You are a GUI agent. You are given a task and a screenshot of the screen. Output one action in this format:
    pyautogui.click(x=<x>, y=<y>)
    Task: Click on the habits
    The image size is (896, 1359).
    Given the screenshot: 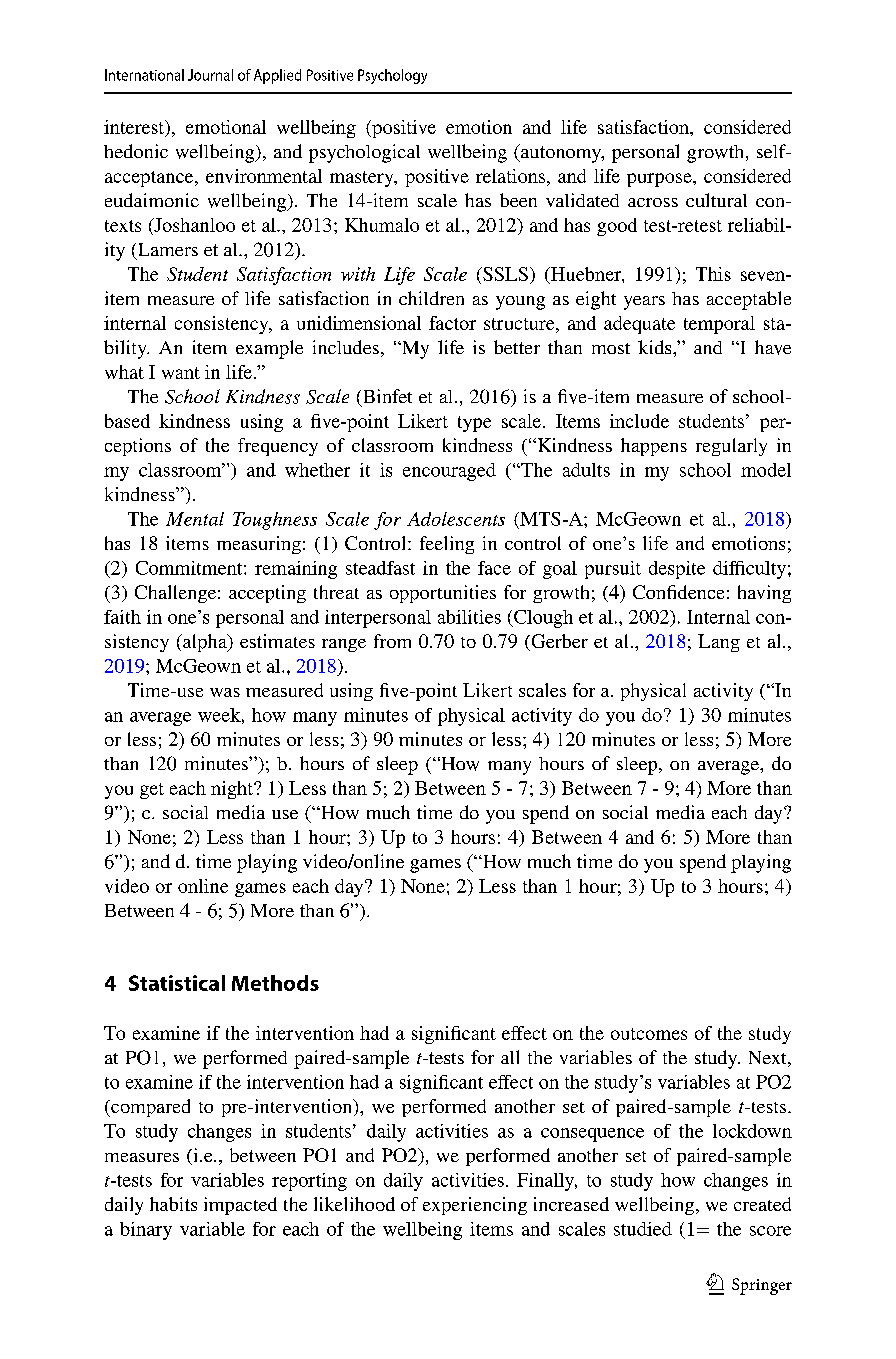 What is the action you would take?
    pyautogui.click(x=173, y=1204)
